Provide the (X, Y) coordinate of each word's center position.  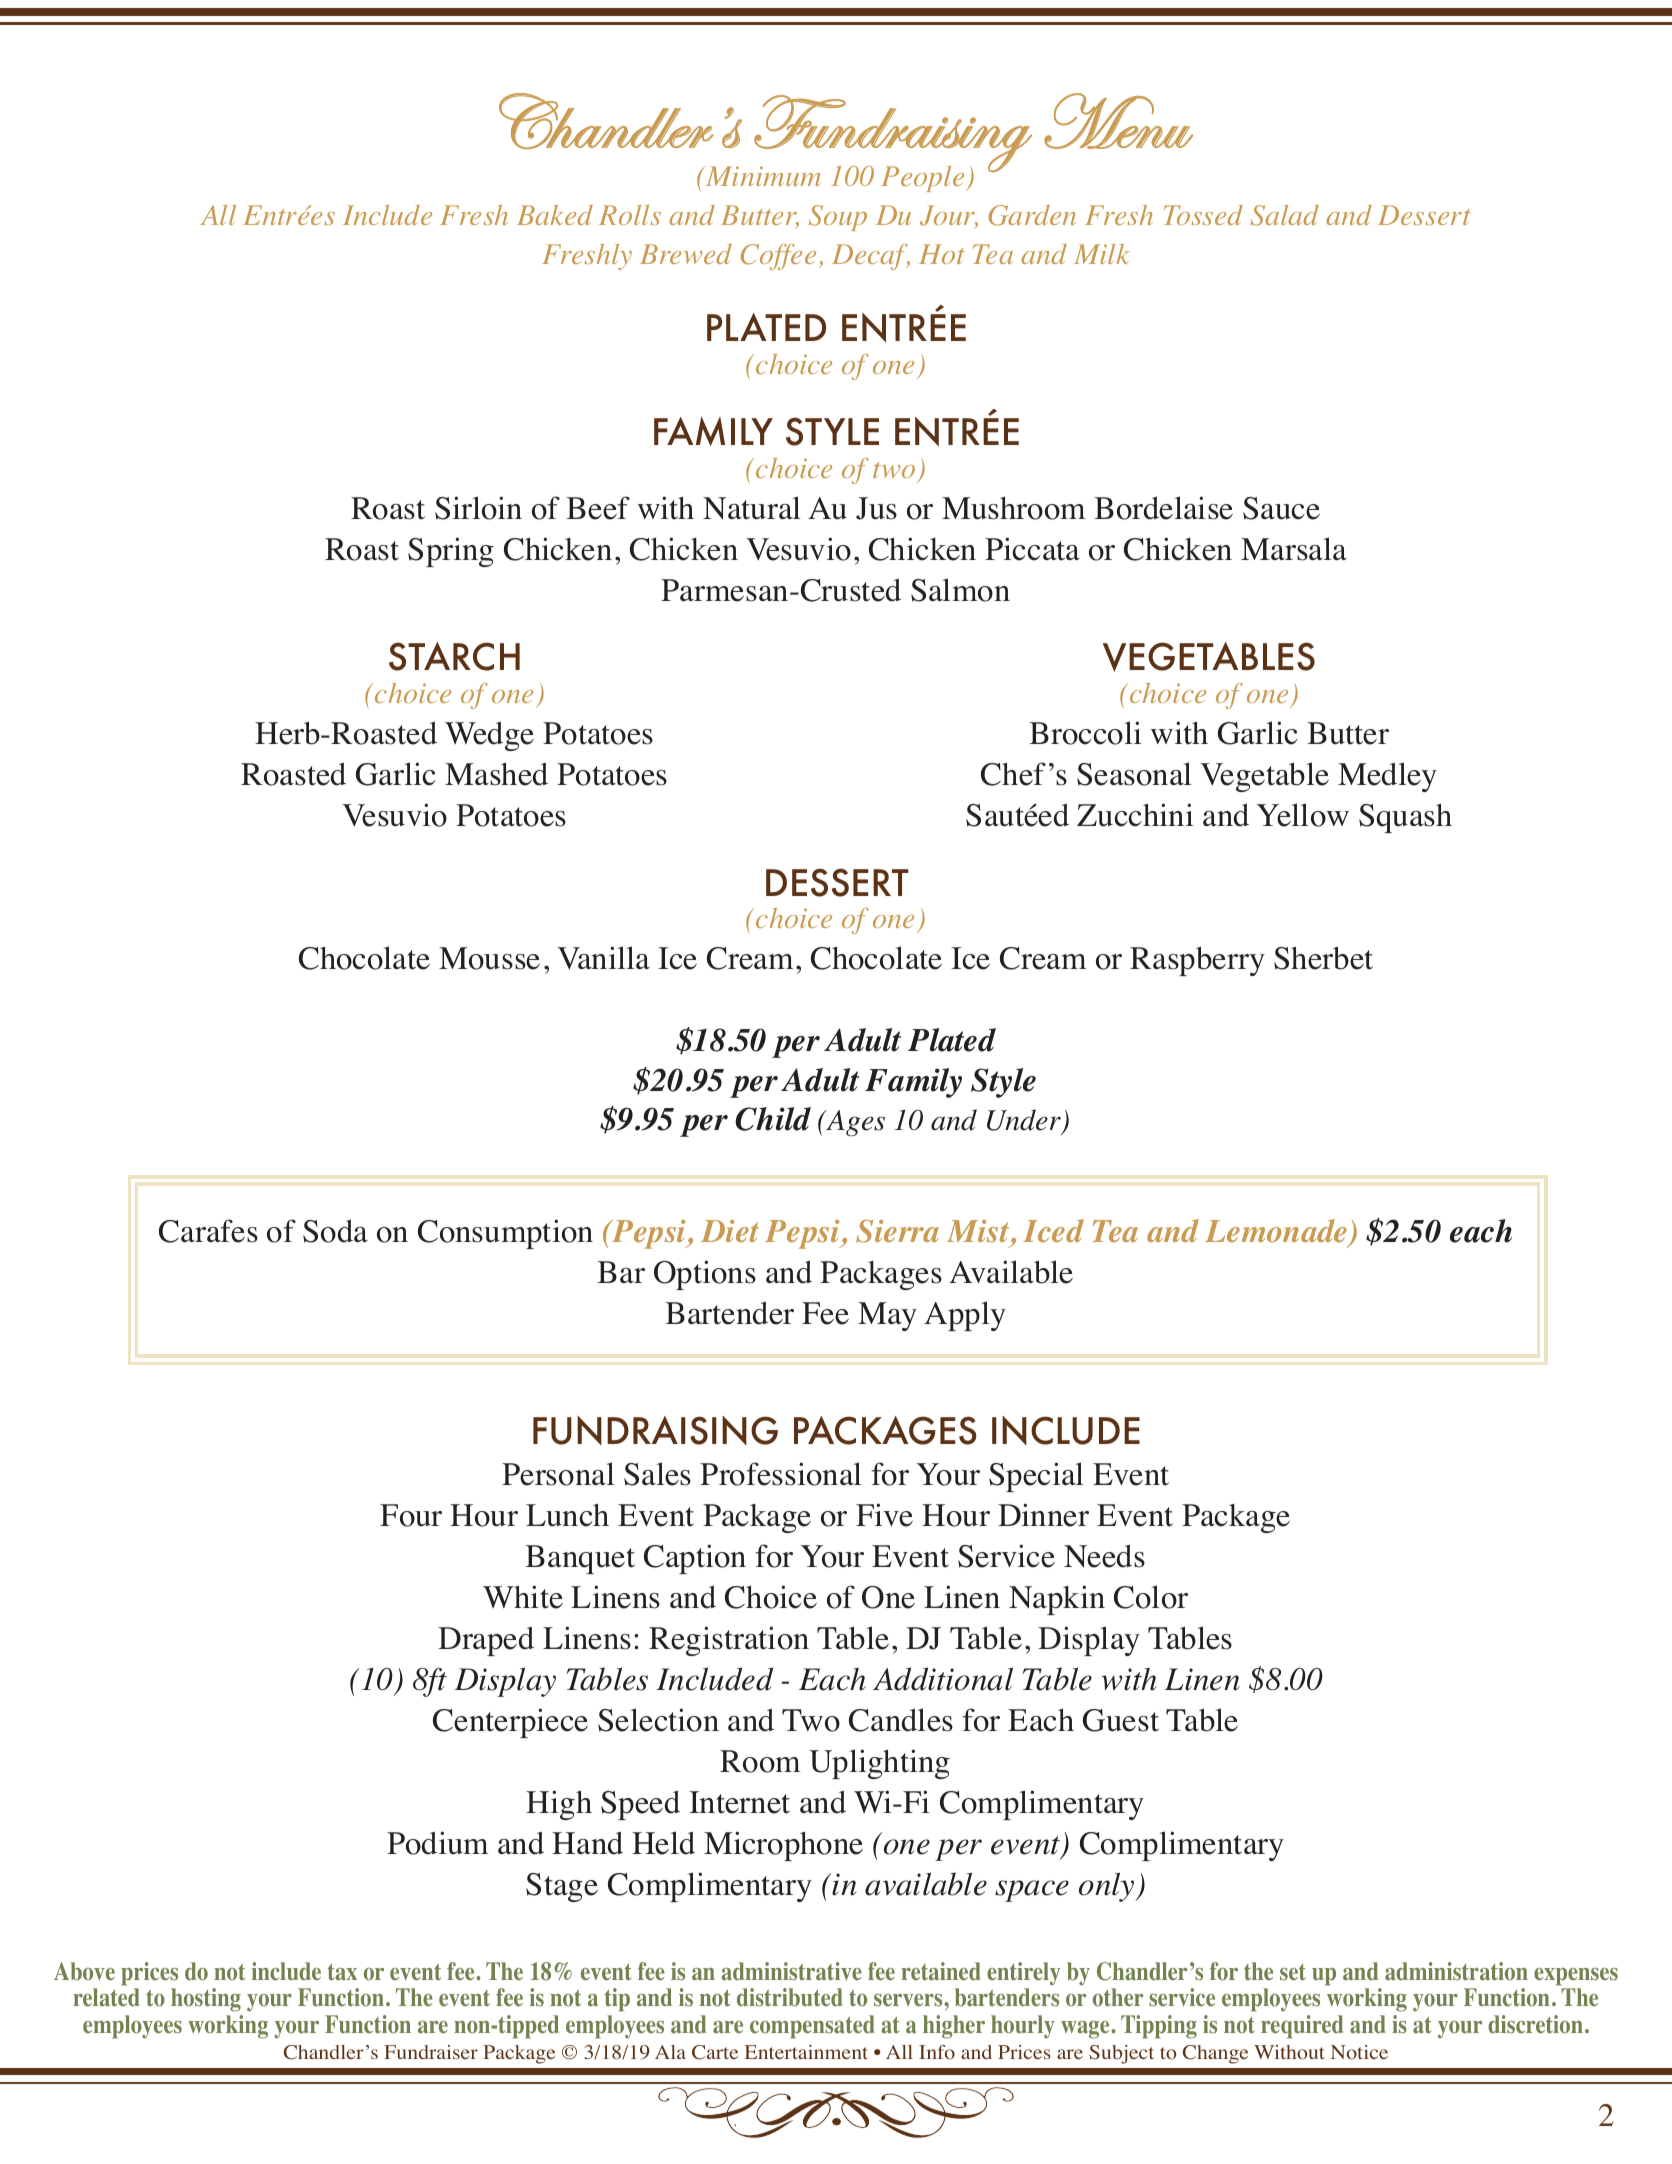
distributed (790, 1997)
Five (884, 1515)
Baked (555, 215)
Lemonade (1277, 1232)
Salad (1285, 215)
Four (411, 1515)
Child (773, 1119)
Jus (876, 508)
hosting (206, 2000)
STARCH (454, 656)
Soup (838, 218)
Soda (335, 1231)
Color (1151, 1597)
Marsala (1294, 549)
